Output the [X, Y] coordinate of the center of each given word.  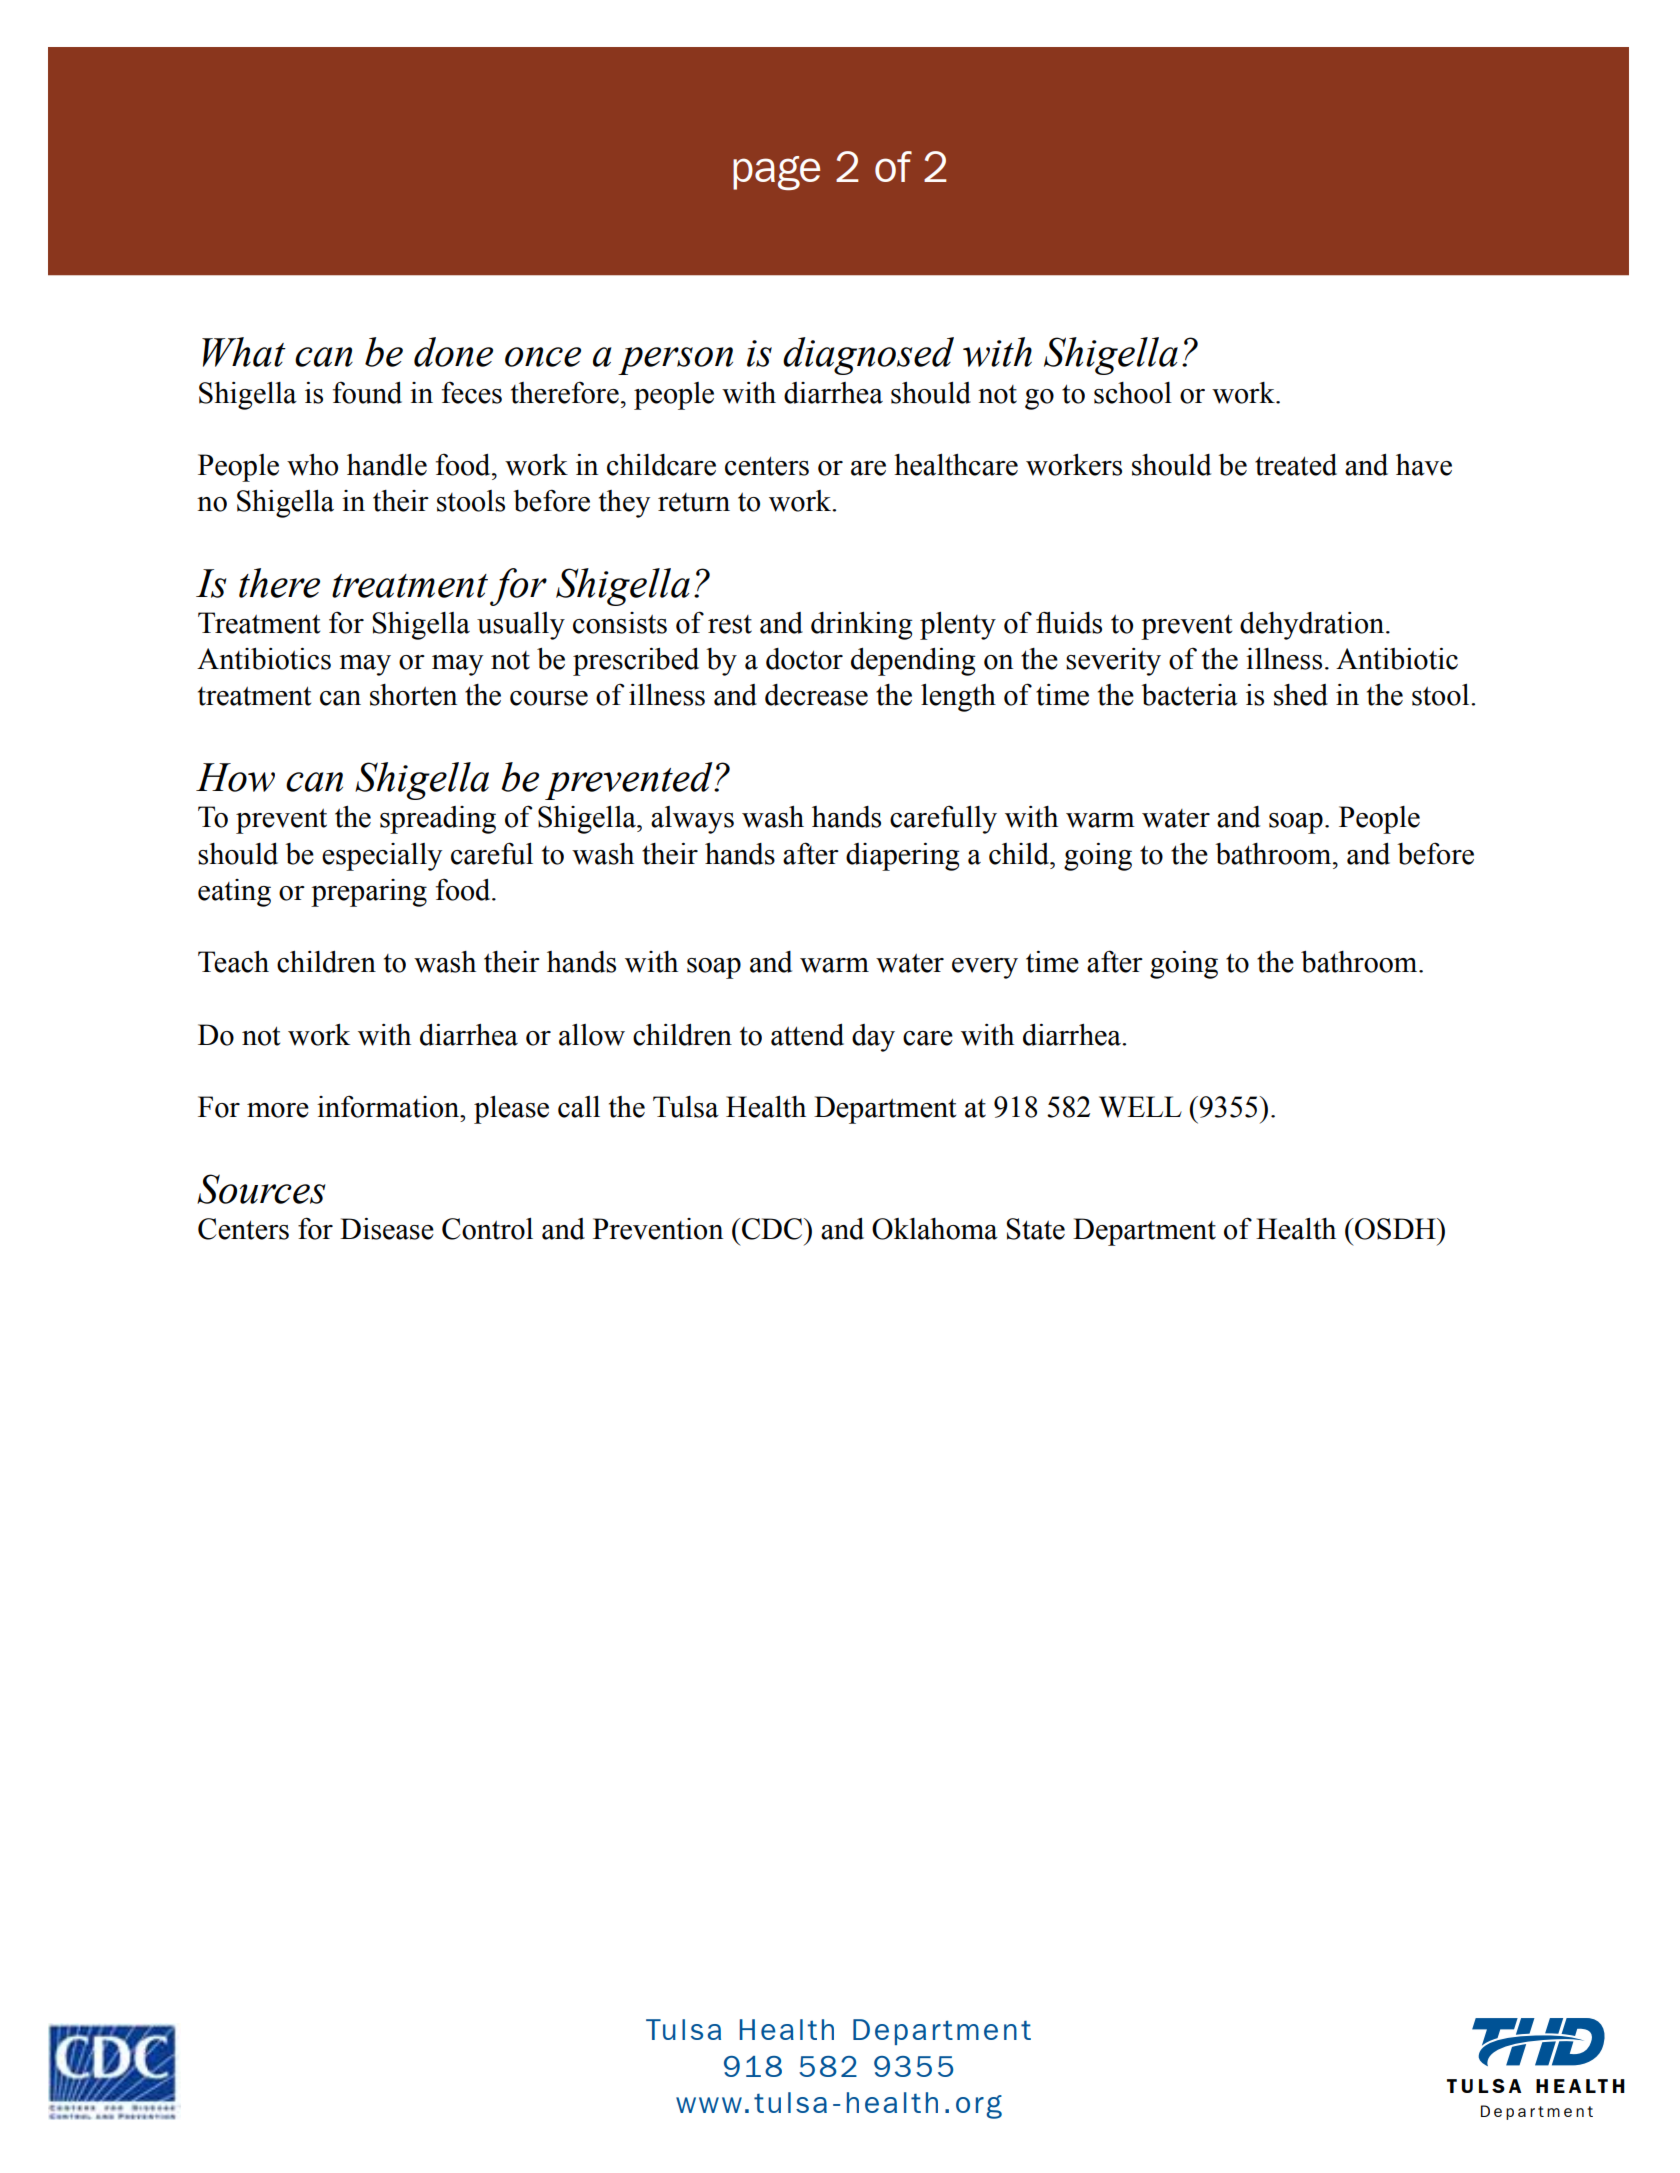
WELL [1140, 1107]
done [453, 352]
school [1133, 393]
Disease [387, 1229]
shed [1301, 695]
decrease [816, 695]
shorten [413, 695]
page [776, 173]
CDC [773, 1229]
